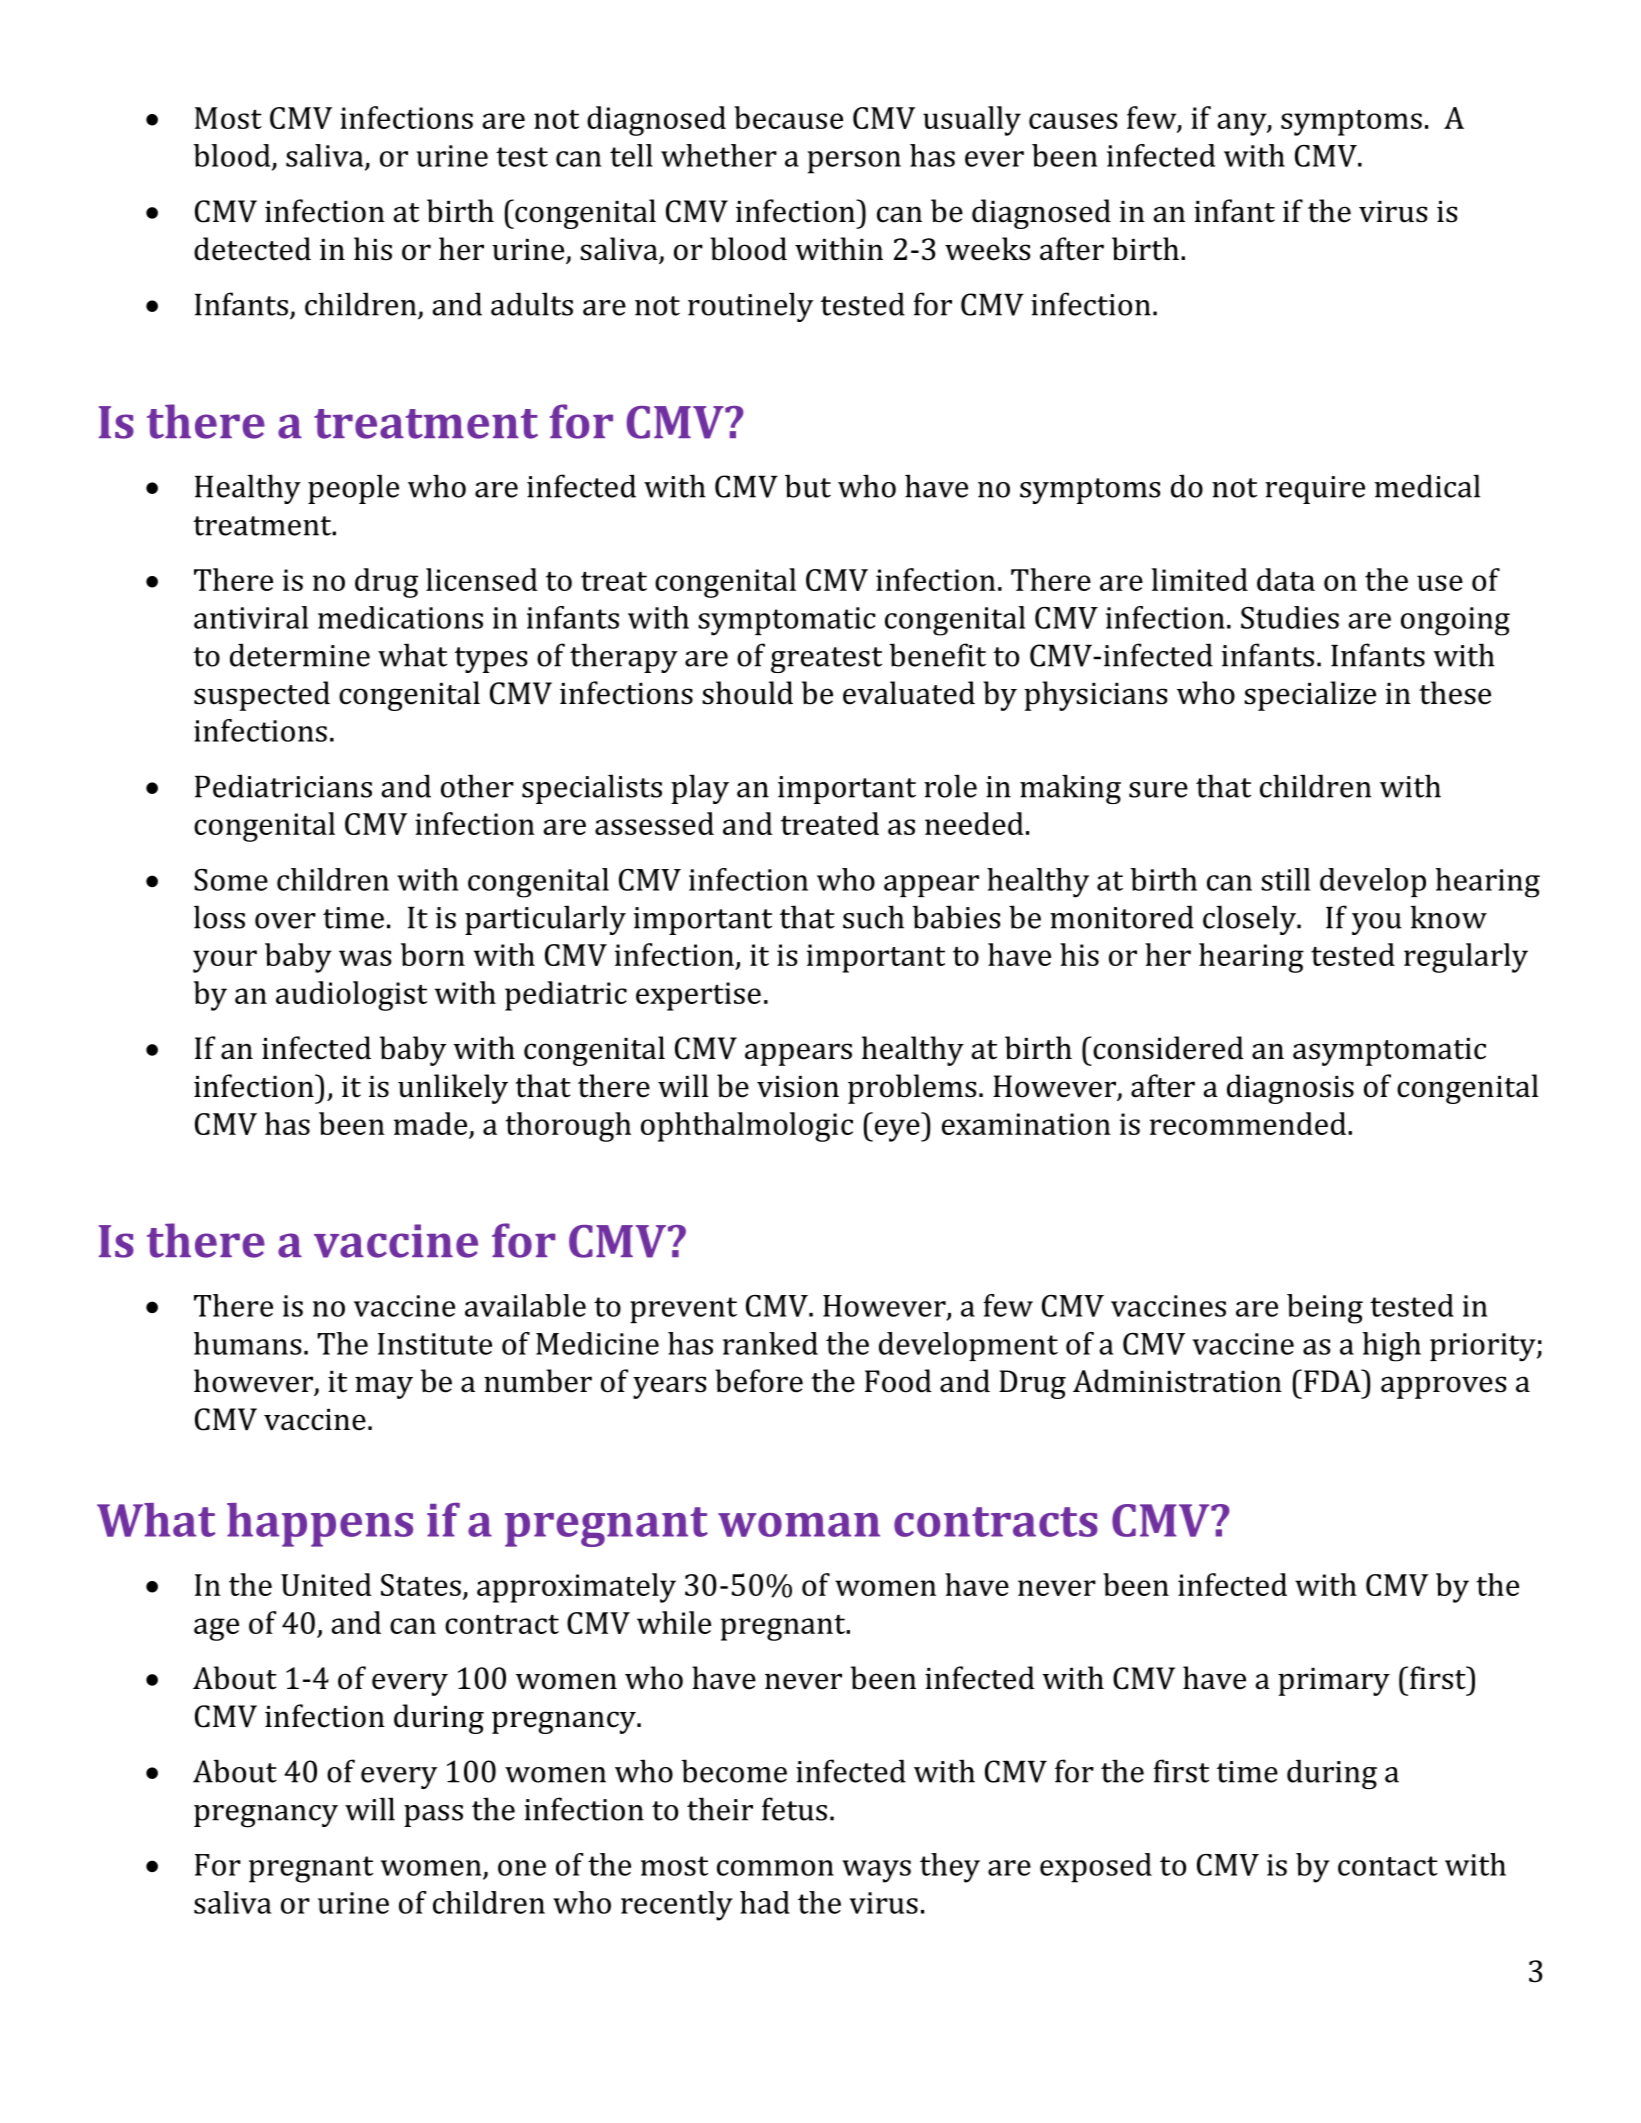 The height and width of the screenshot is (2123, 1641). Describe the element at coordinates (854, 162) in the screenshot. I see `person` at that location.
